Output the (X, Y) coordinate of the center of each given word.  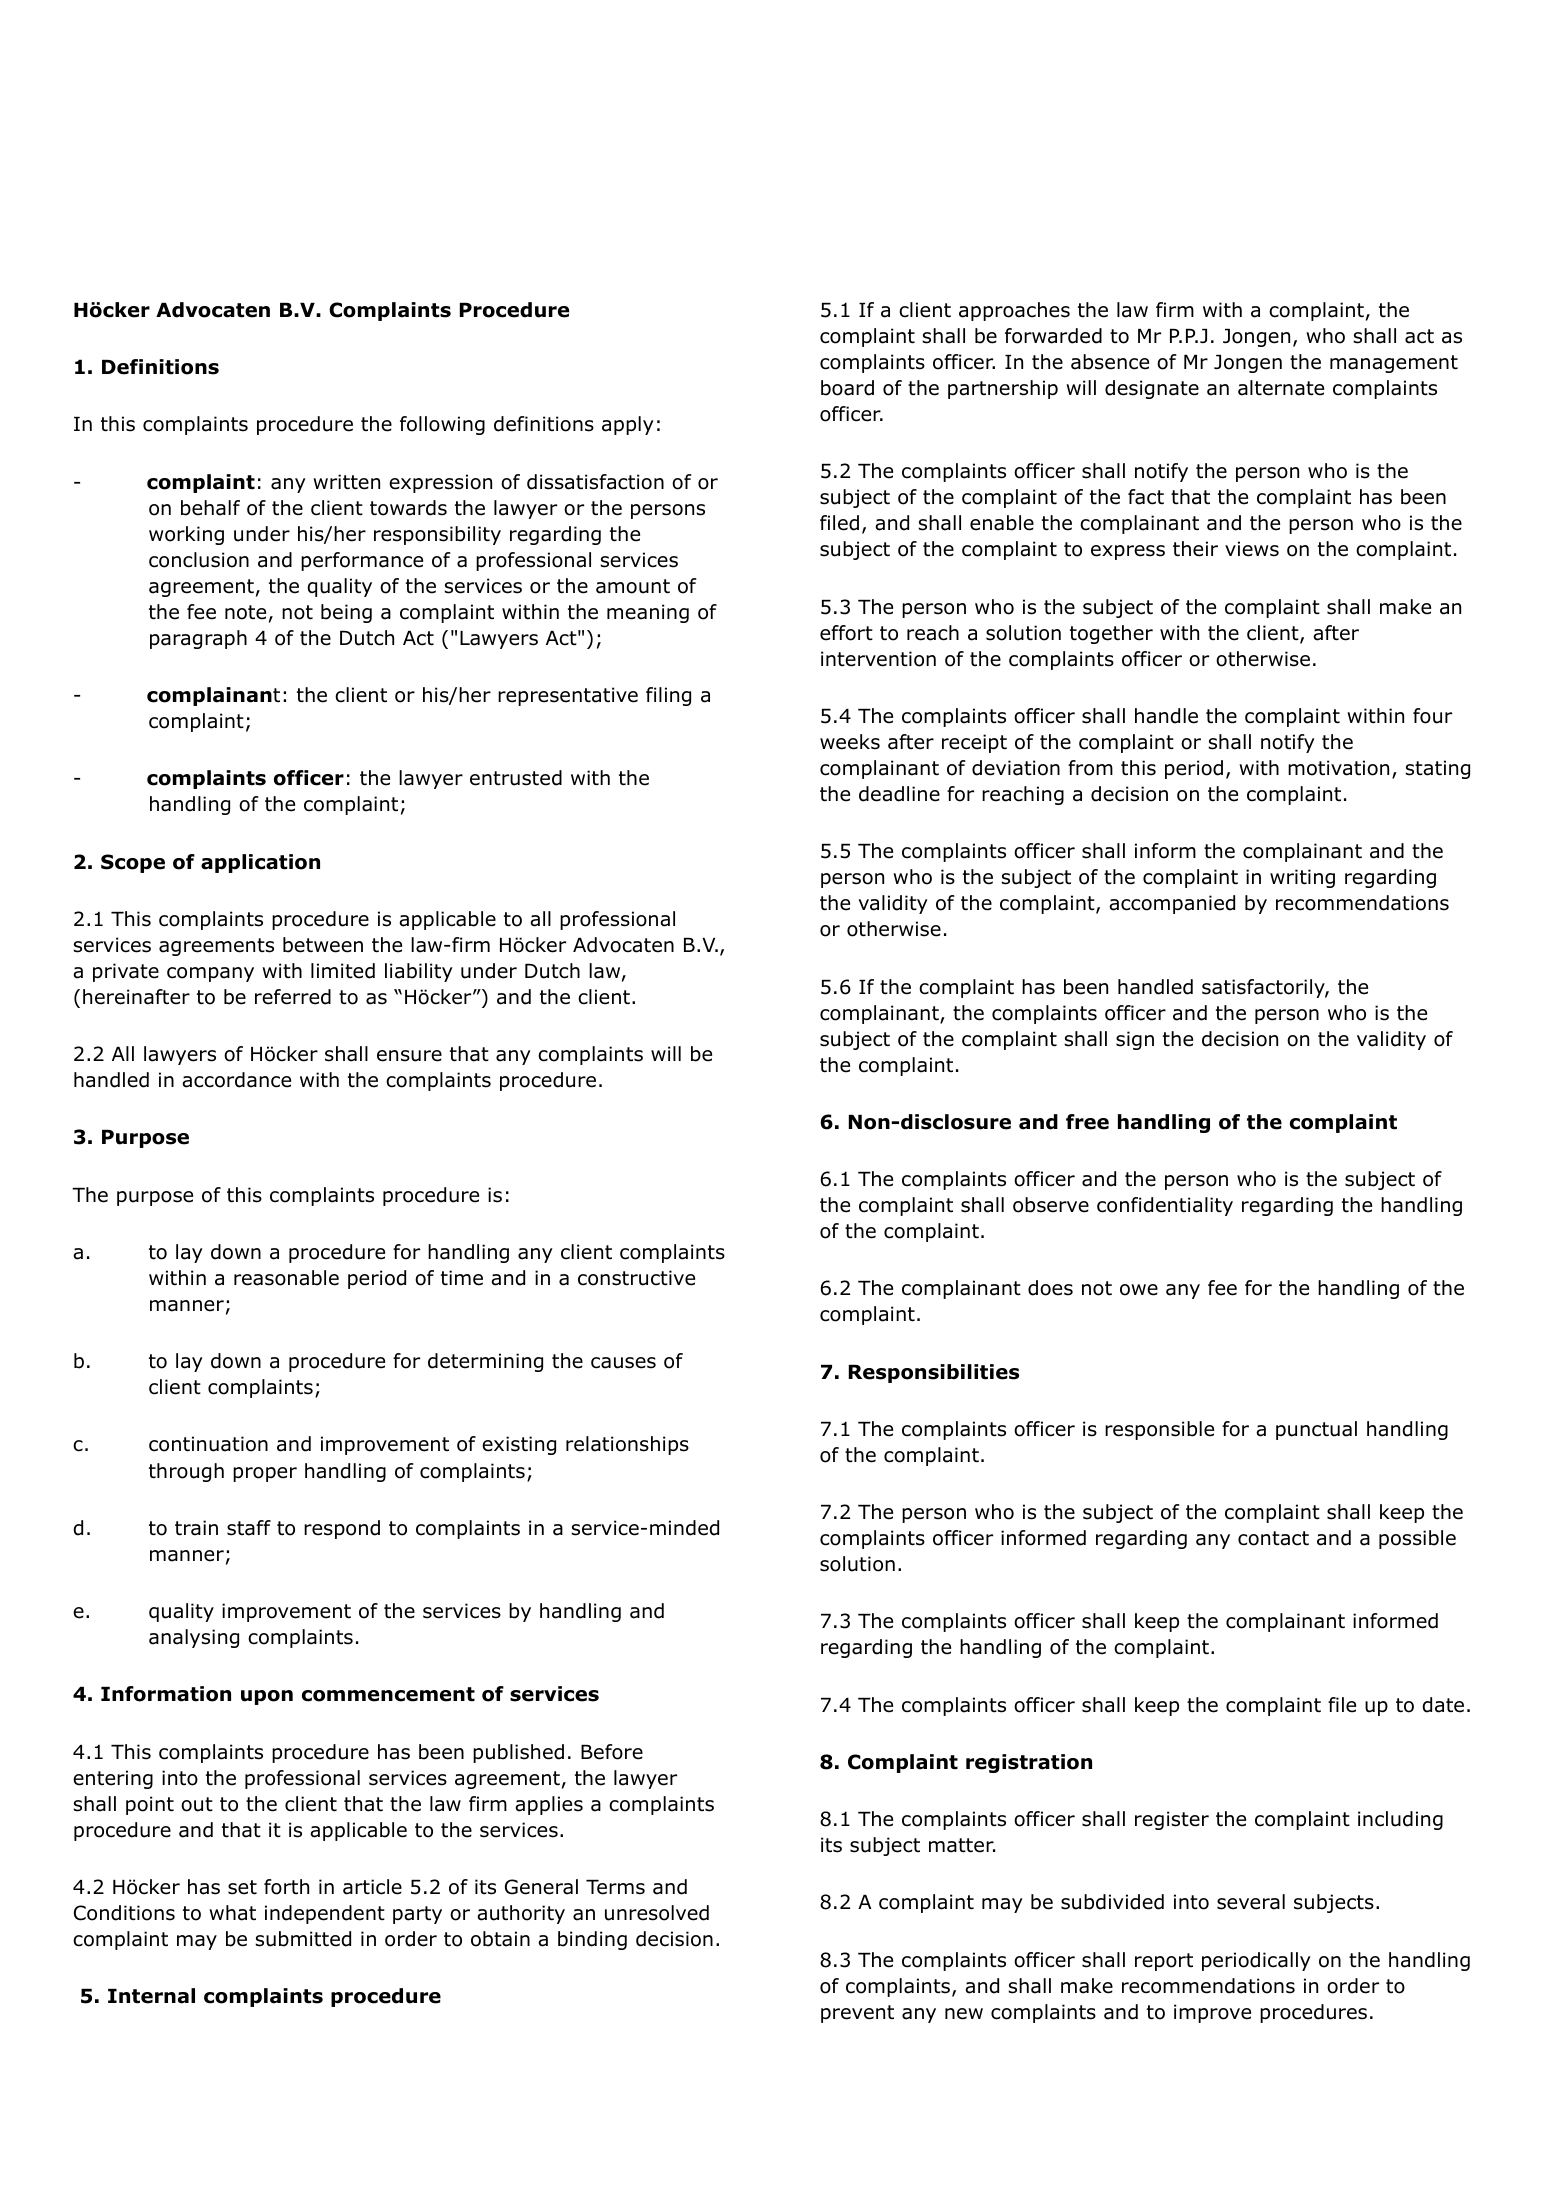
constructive (636, 1278)
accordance (236, 1080)
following (442, 425)
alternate (1281, 388)
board (847, 388)
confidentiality (1165, 1206)
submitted (303, 1939)
